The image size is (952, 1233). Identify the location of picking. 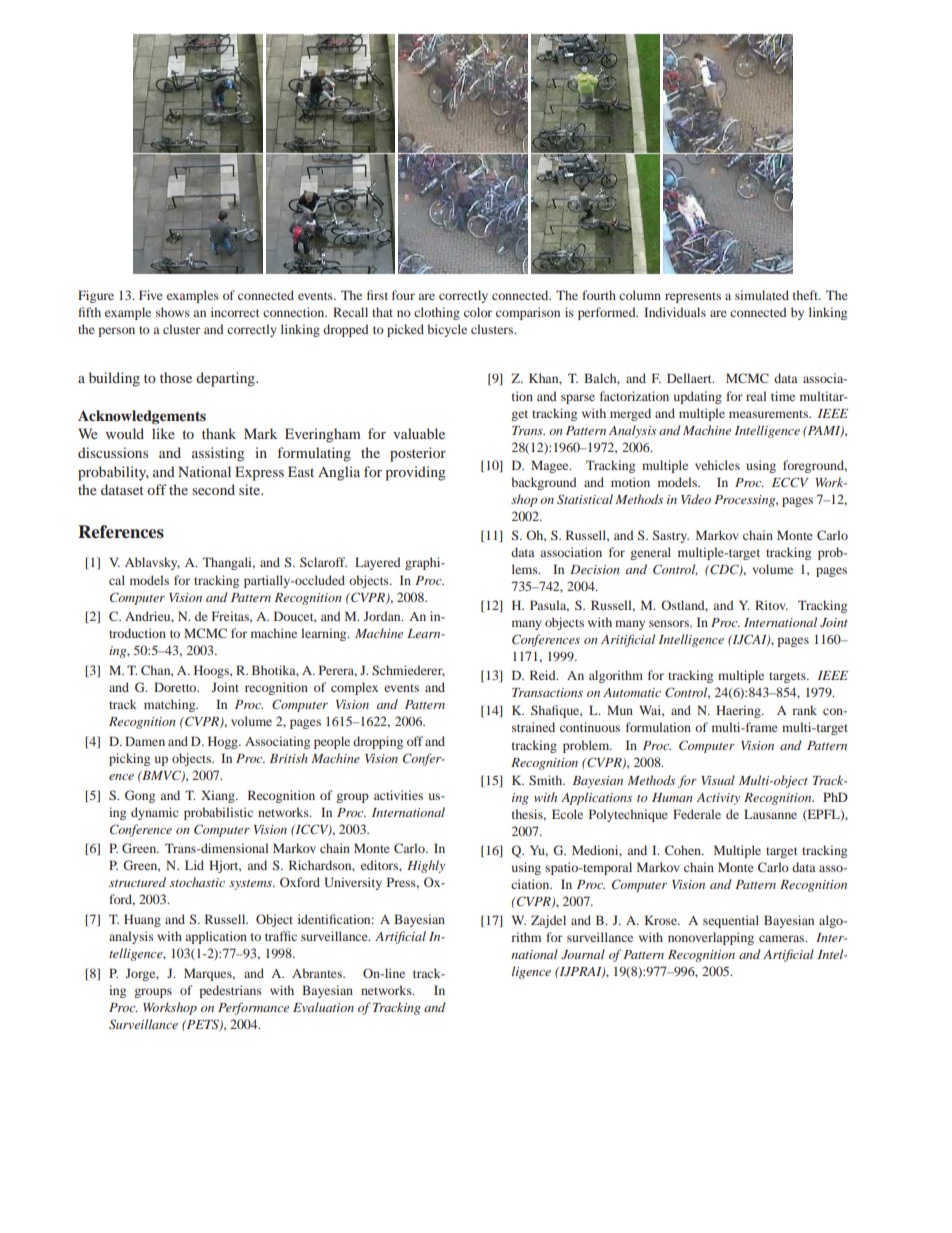
(129, 759).
